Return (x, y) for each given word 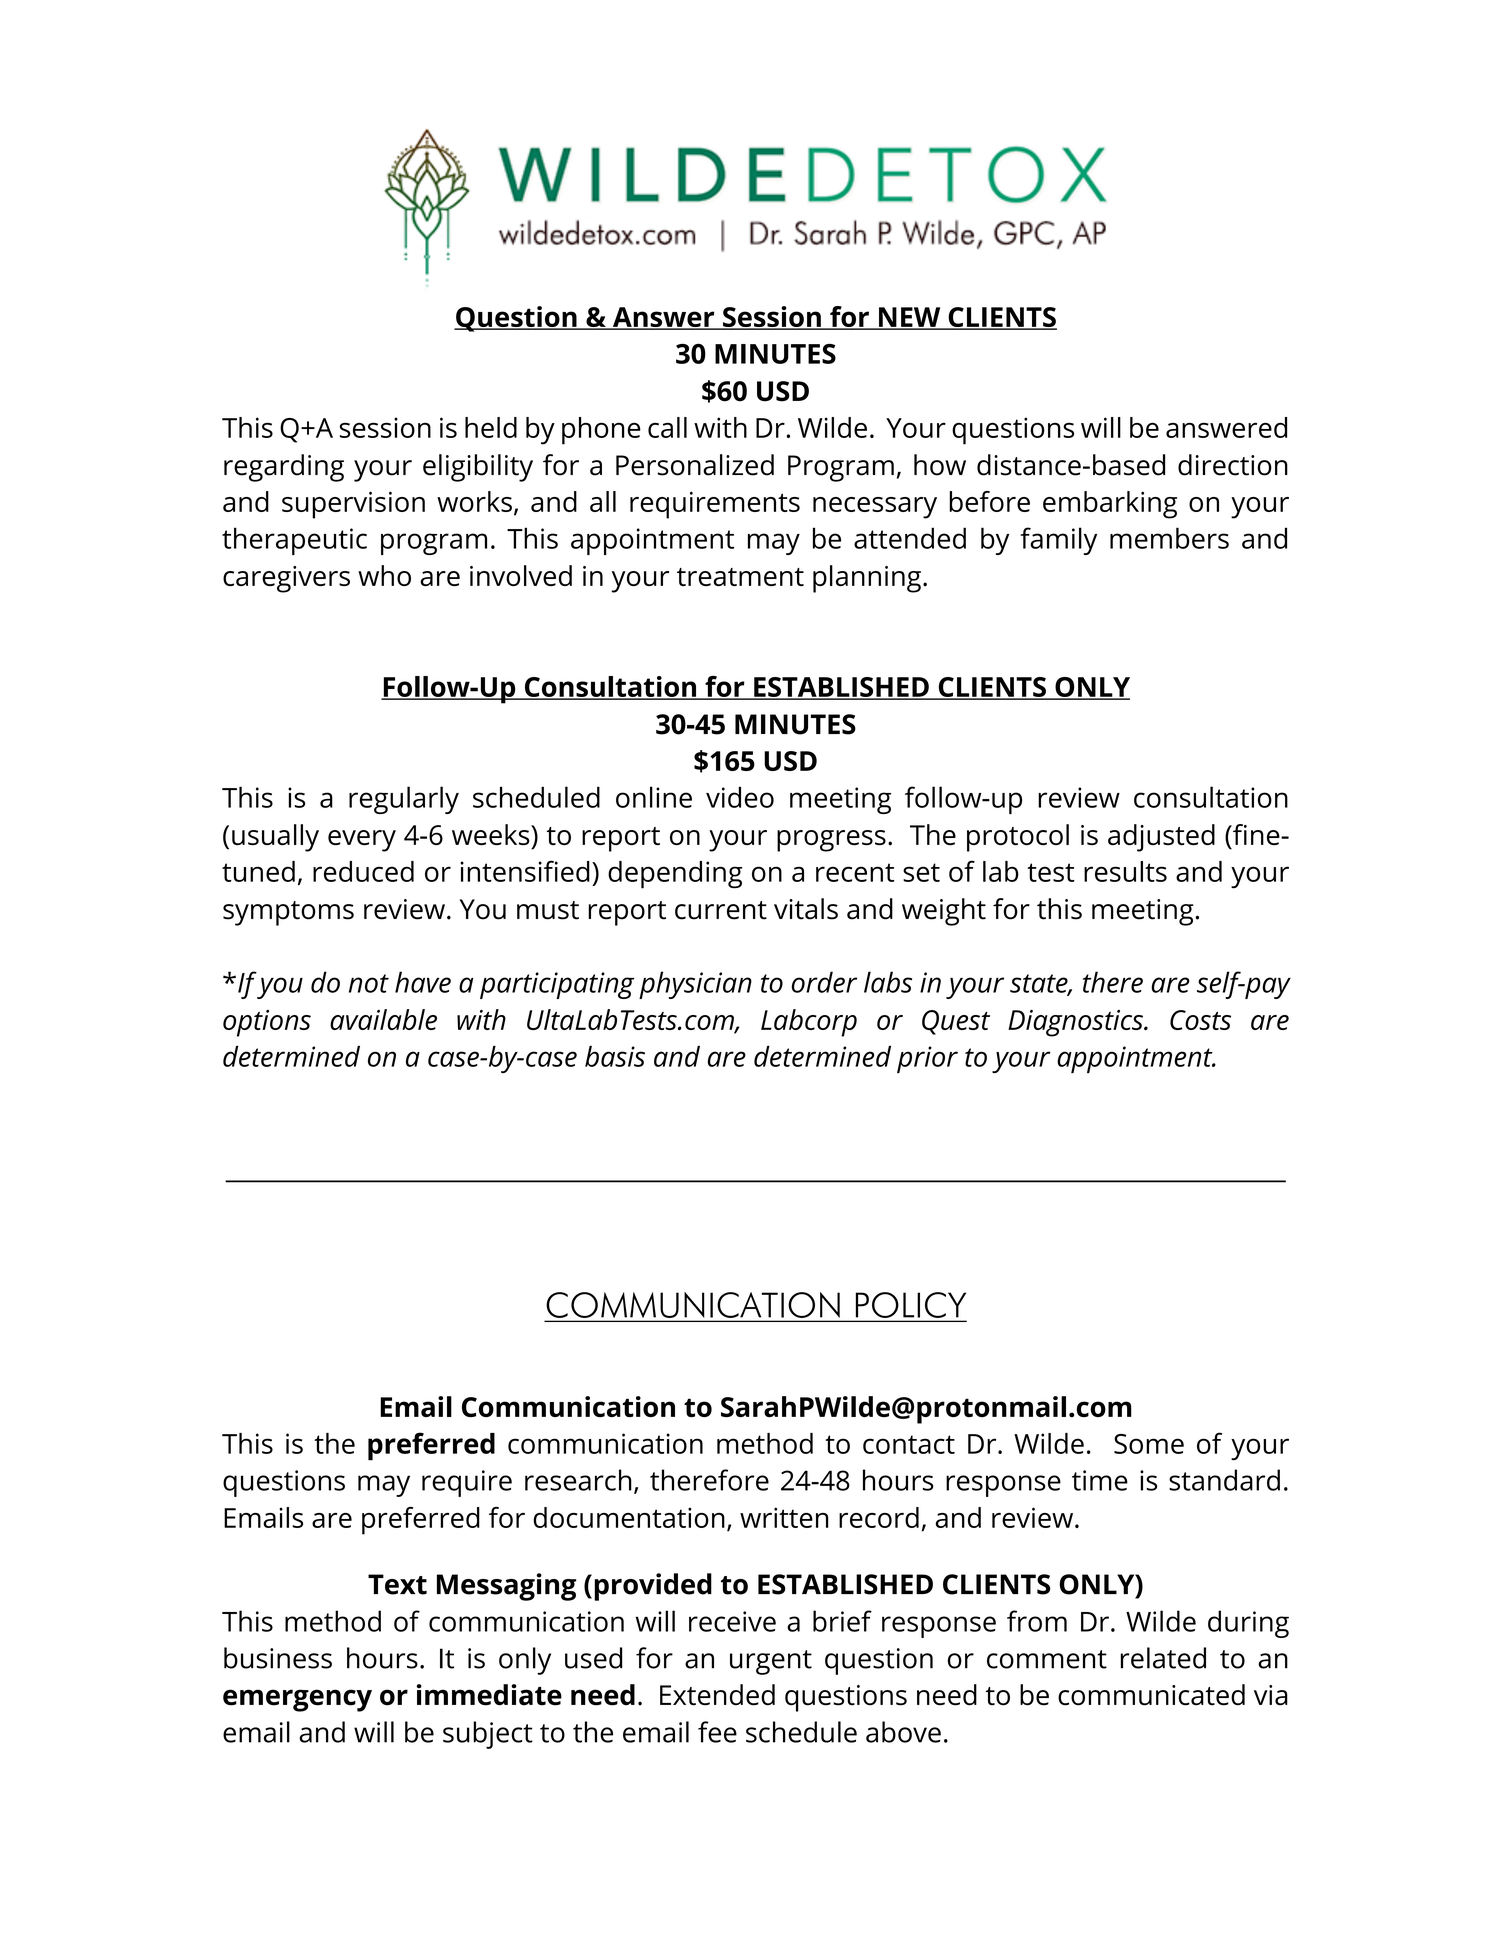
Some (1149, 1444)
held (491, 427)
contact (909, 1444)
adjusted (1161, 838)
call (667, 427)
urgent (771, 1662)
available (383, 1019)
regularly (404, 800)
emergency (297, 1700)
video (740, 797)
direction (1233, 465)
